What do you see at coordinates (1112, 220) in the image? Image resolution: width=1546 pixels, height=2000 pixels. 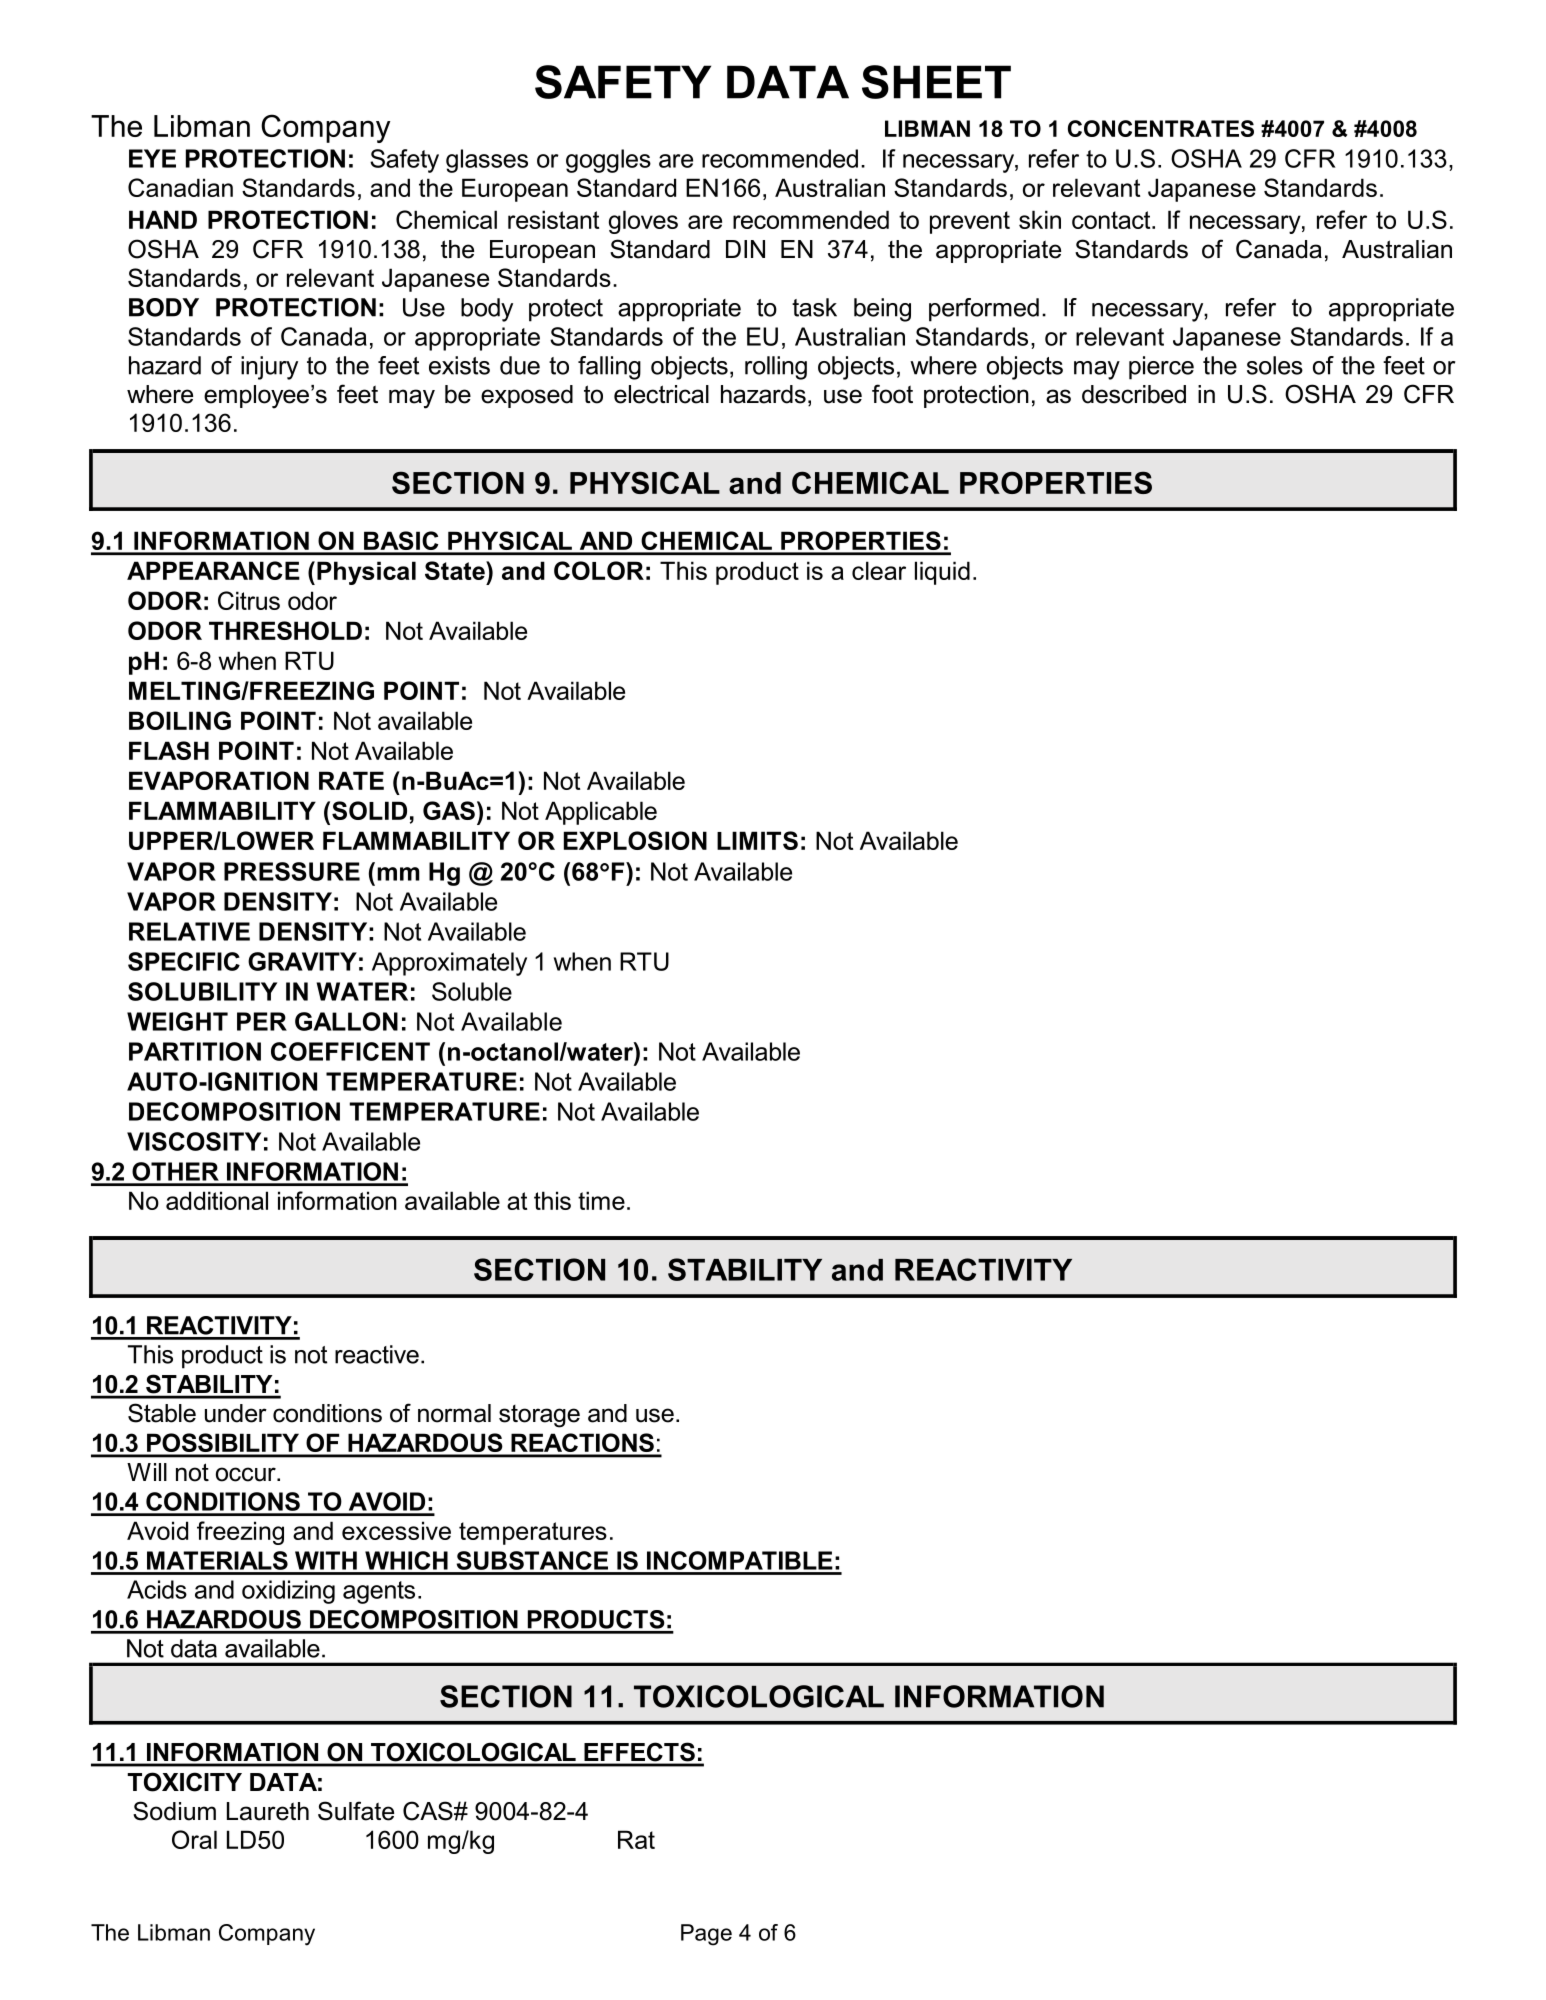 I see `contact` at bounding box center [1112, 220].
